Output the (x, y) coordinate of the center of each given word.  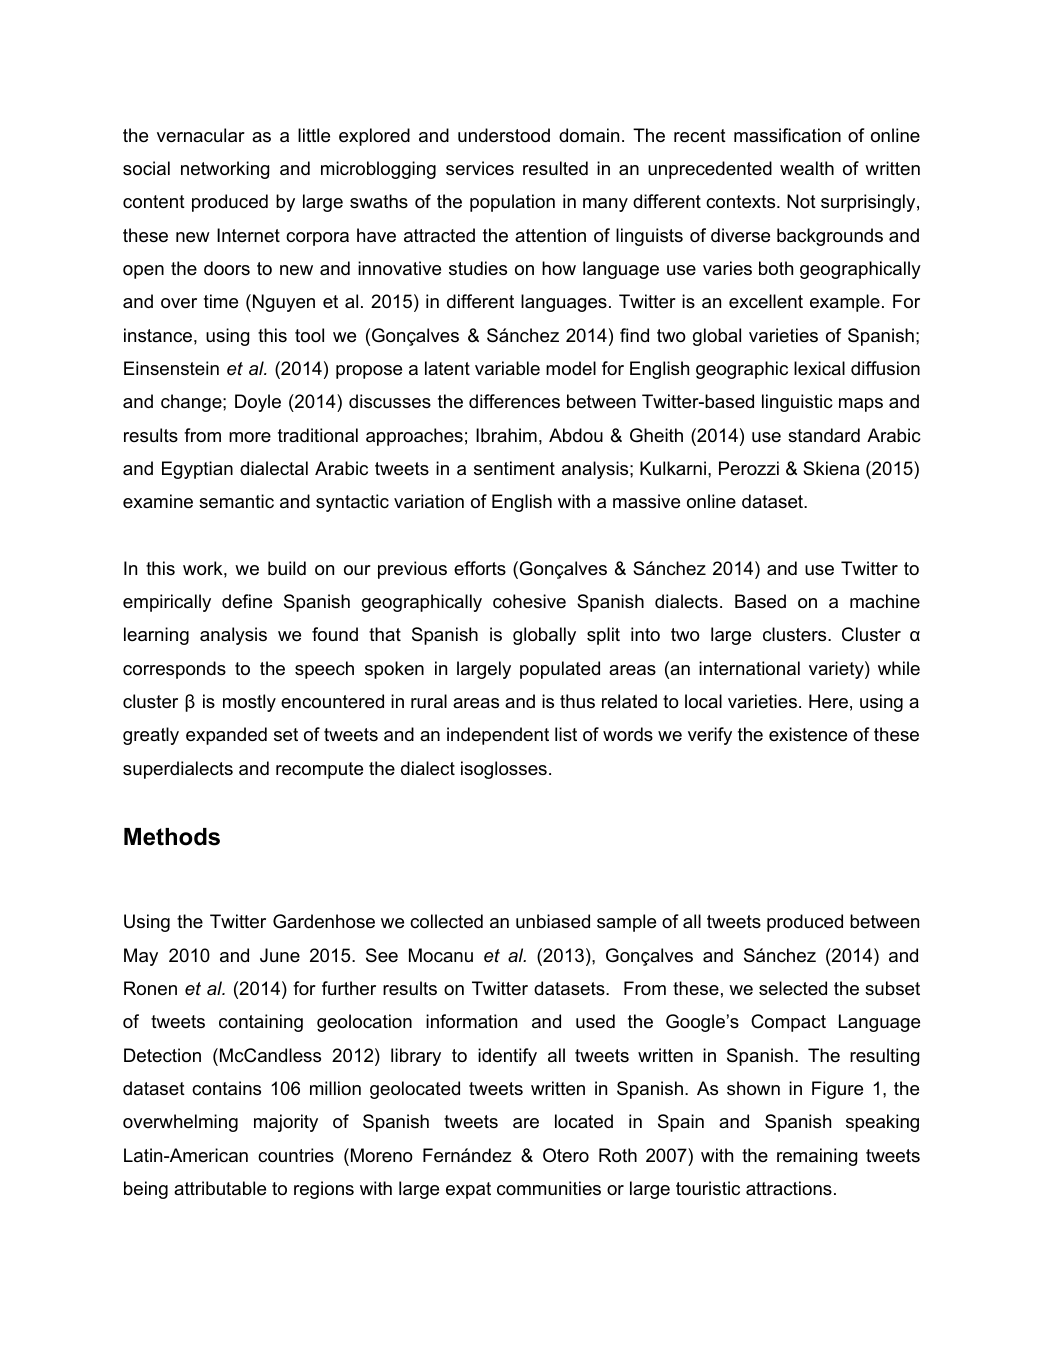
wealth (807, 168)
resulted (555, 168)
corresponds (174, 670)
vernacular (201, 135)
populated (560, 670)
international (749, 668)
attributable (220, 1188)
